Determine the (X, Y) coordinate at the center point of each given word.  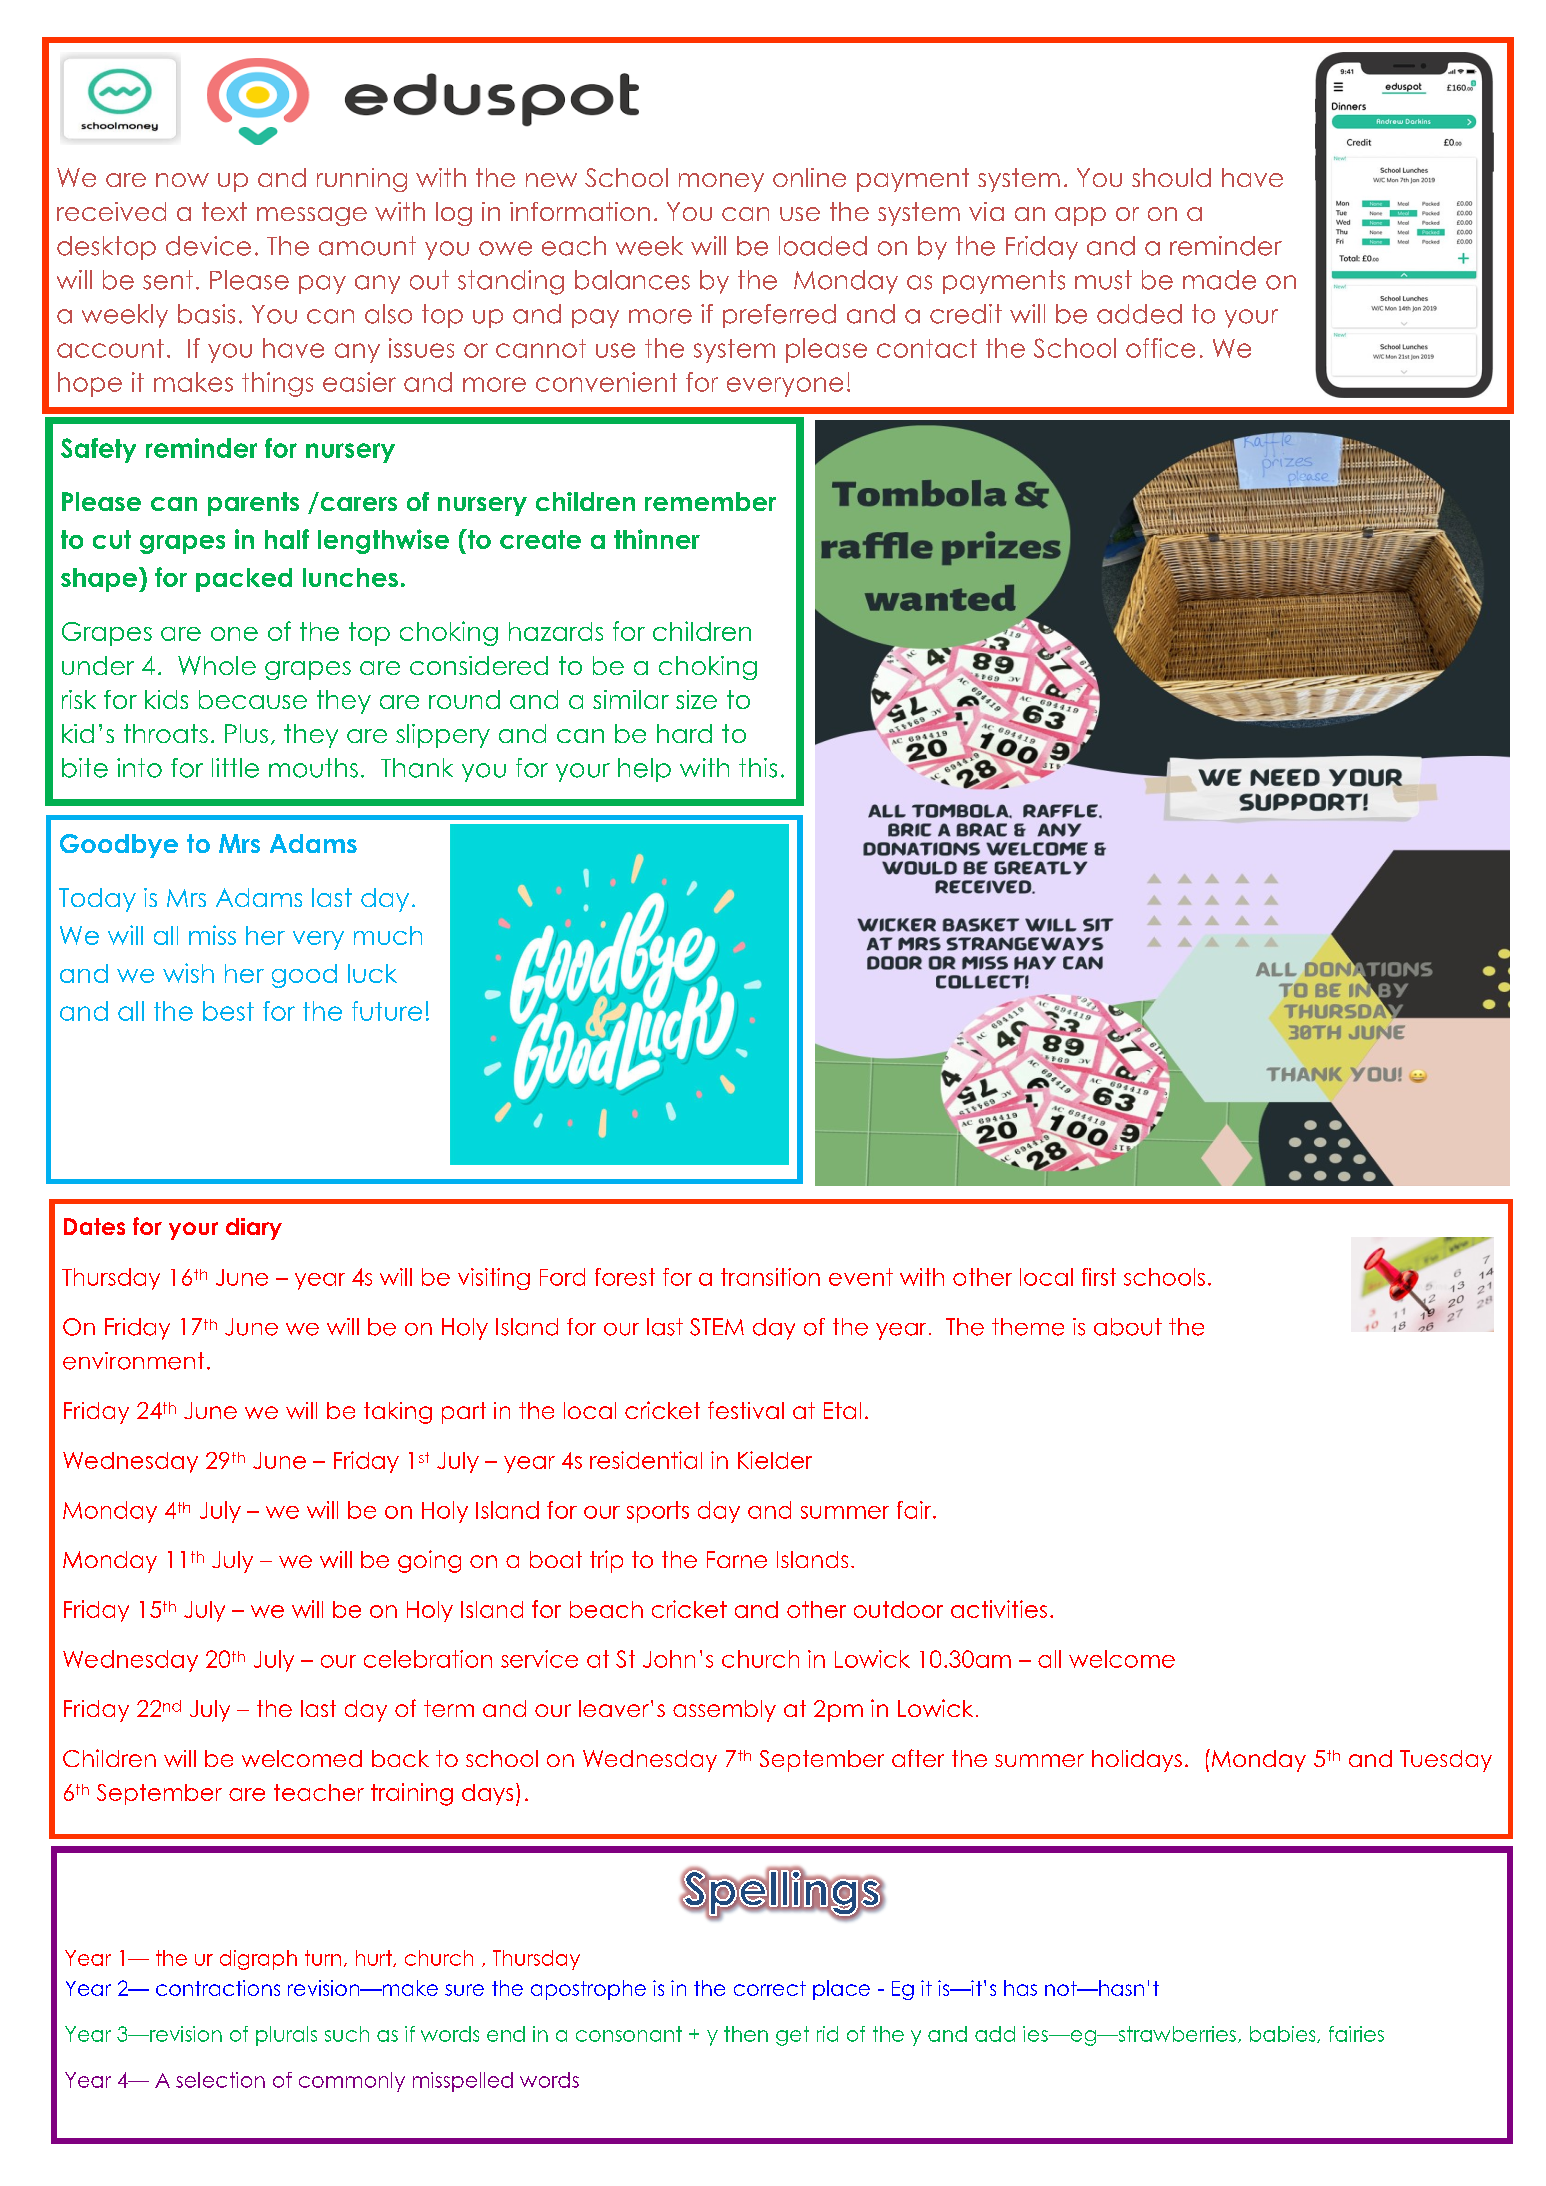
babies (1284, 2034)
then (746, 2034)
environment (133, 1361)
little (235, 768)
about (1128, 1327)
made (1219, 280)
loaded (823, 246)
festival (746, 1410)
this (758, 768)
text (224, 211)
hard (684, 733)
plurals (286, 2036)
